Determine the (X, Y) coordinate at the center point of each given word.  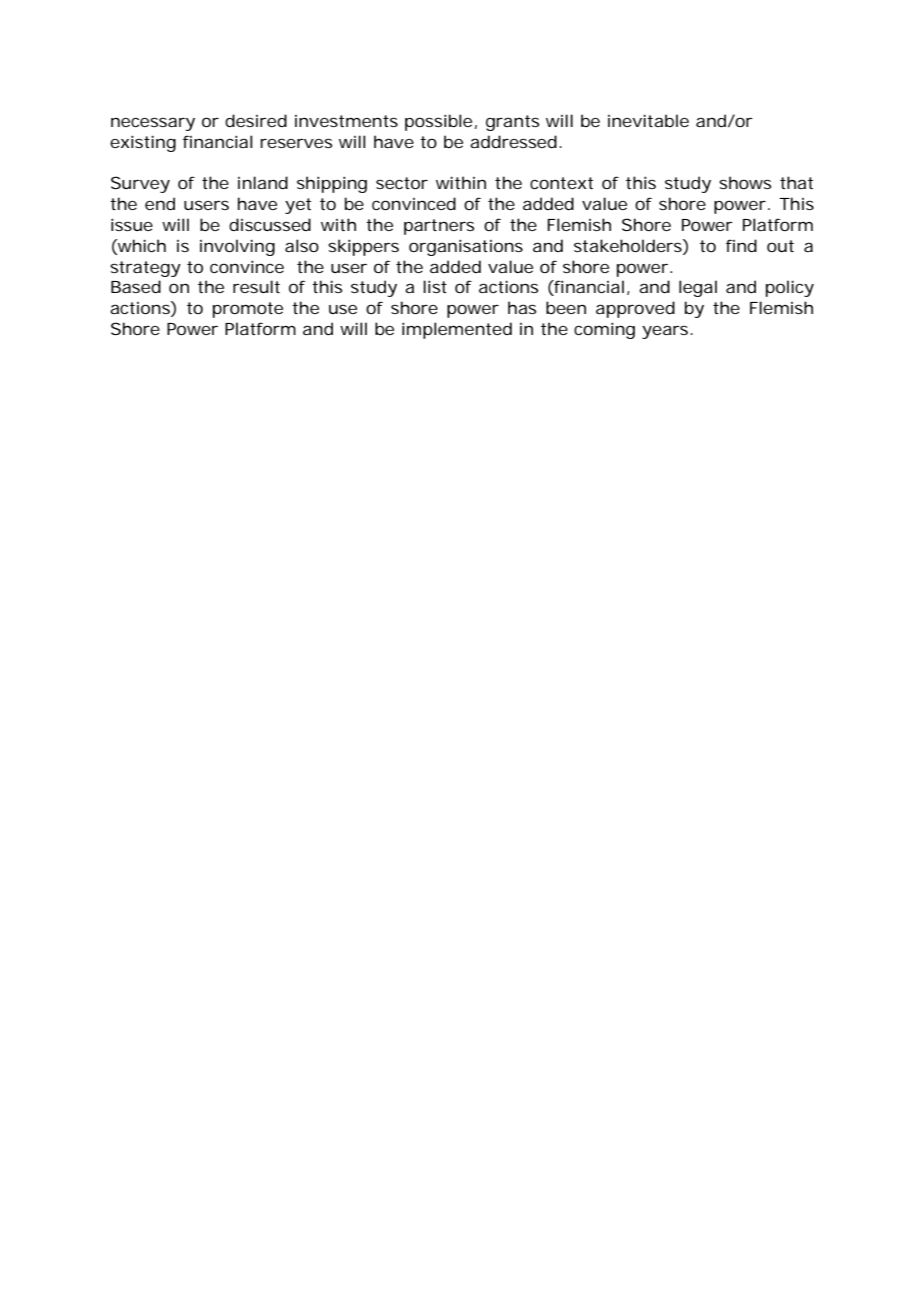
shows (745, 182)
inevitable (648, 120)
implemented (457, 330)
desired (256, 120)
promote (248, 310)
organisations (466, 247)
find (741, 245)
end (160, 203)
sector (402, 183)
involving (237, 247)
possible (438, 122)
